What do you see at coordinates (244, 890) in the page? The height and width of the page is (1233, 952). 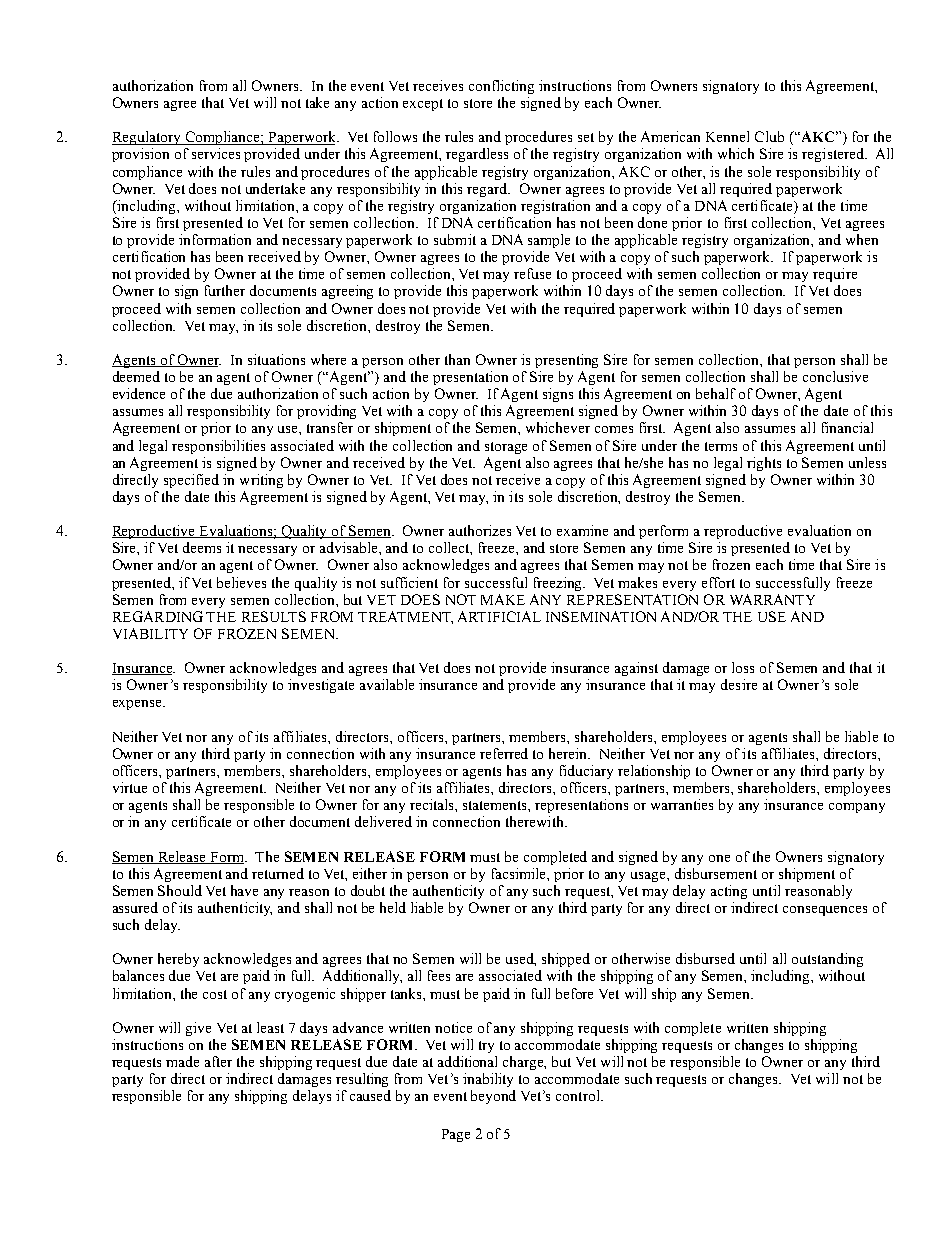 I see `have` at bounding box center [244, 890].
